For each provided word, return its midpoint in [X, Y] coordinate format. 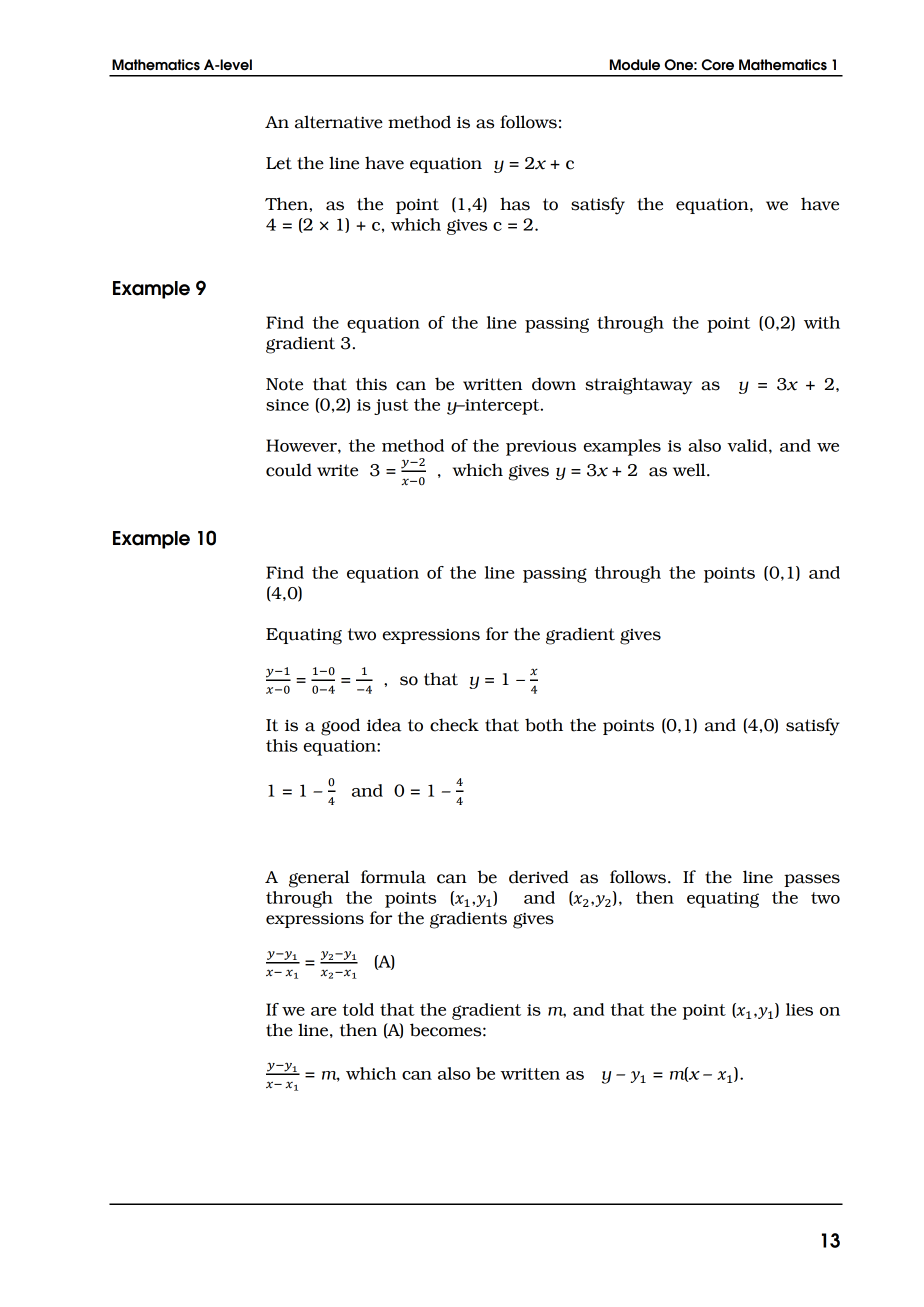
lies [799, 1009]
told [358, 1009]
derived [538, 877]
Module [635, 65]
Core [717, 65]
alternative [339, 122]
